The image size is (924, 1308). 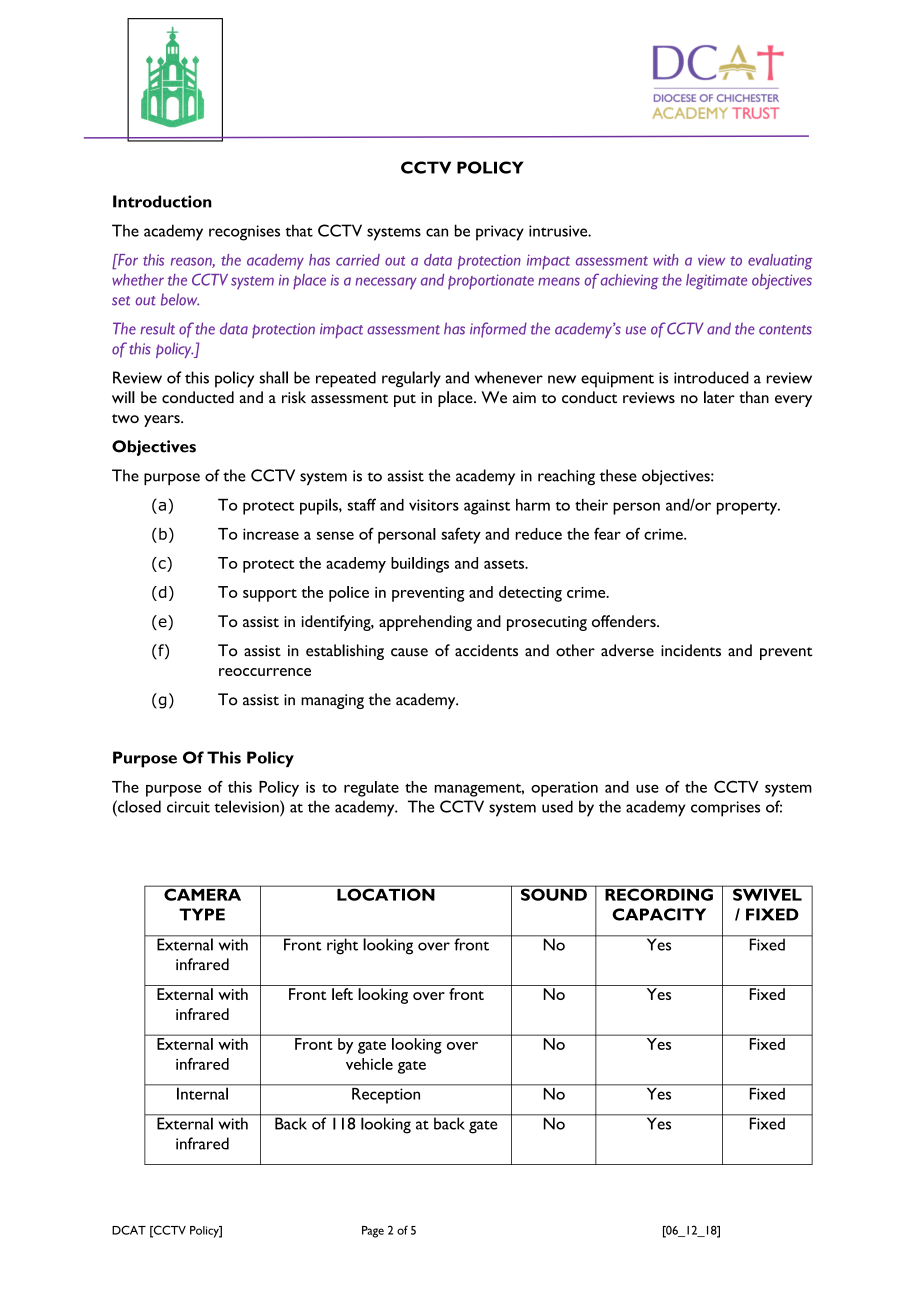 What do you see at coordinates (716, 282) in the screenshot?
I see `legitimate` at bounding box center [716, 282].
